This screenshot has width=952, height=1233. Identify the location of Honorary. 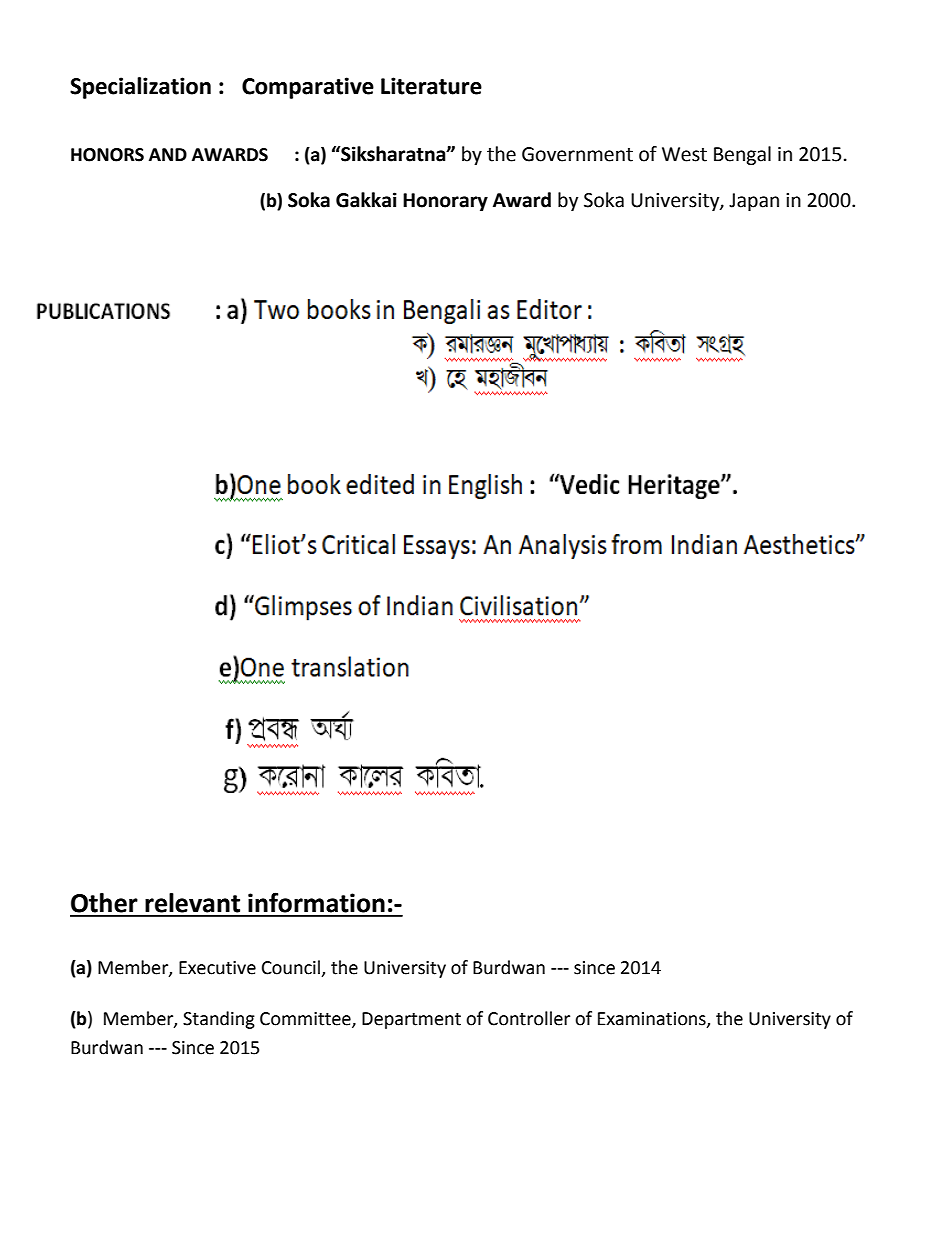
(445, 202).
